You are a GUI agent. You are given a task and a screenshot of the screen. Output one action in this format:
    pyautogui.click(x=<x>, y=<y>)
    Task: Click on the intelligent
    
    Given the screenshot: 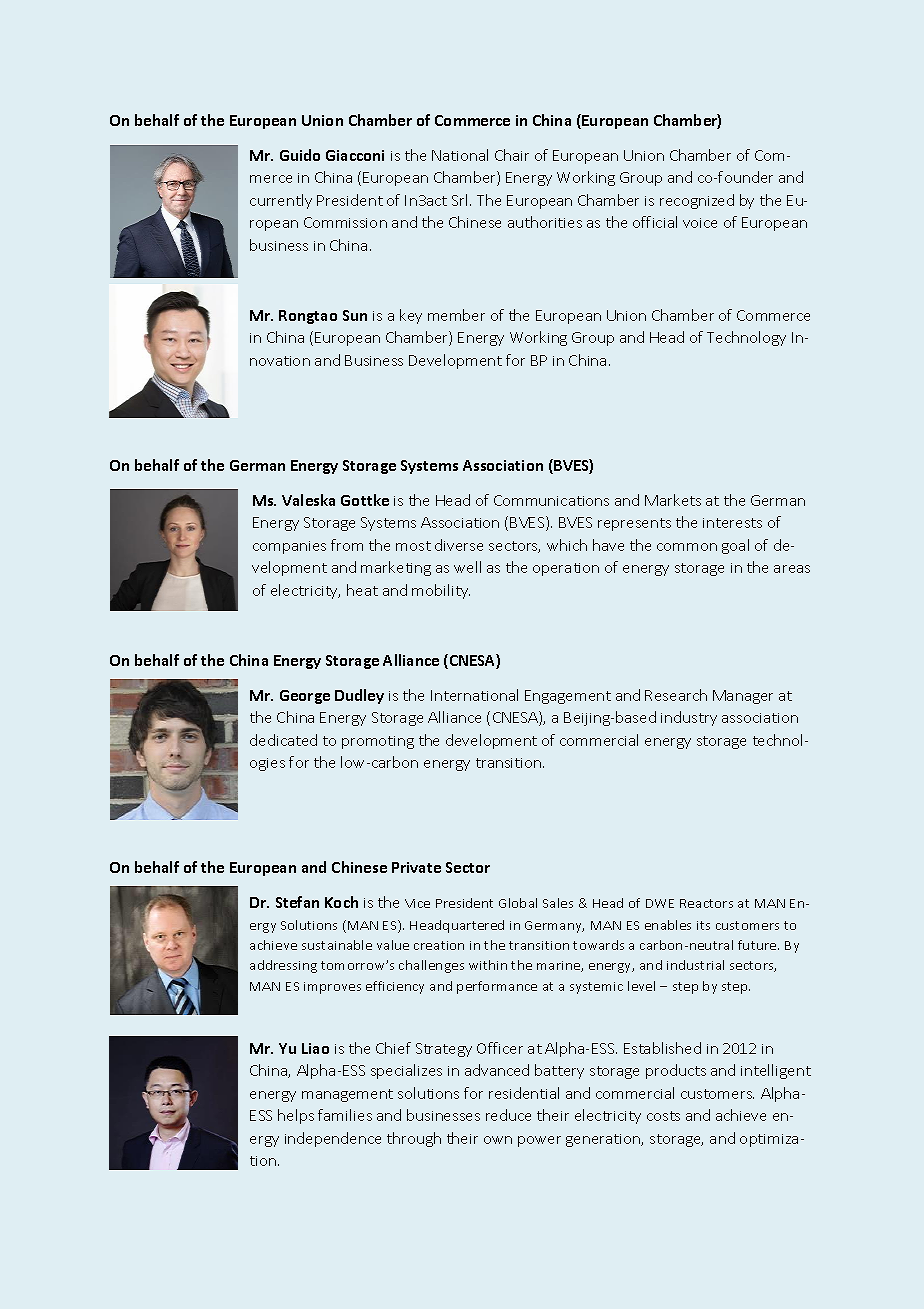 What is the action you would take?
    pyautogui.click(x=776, y=1071)
